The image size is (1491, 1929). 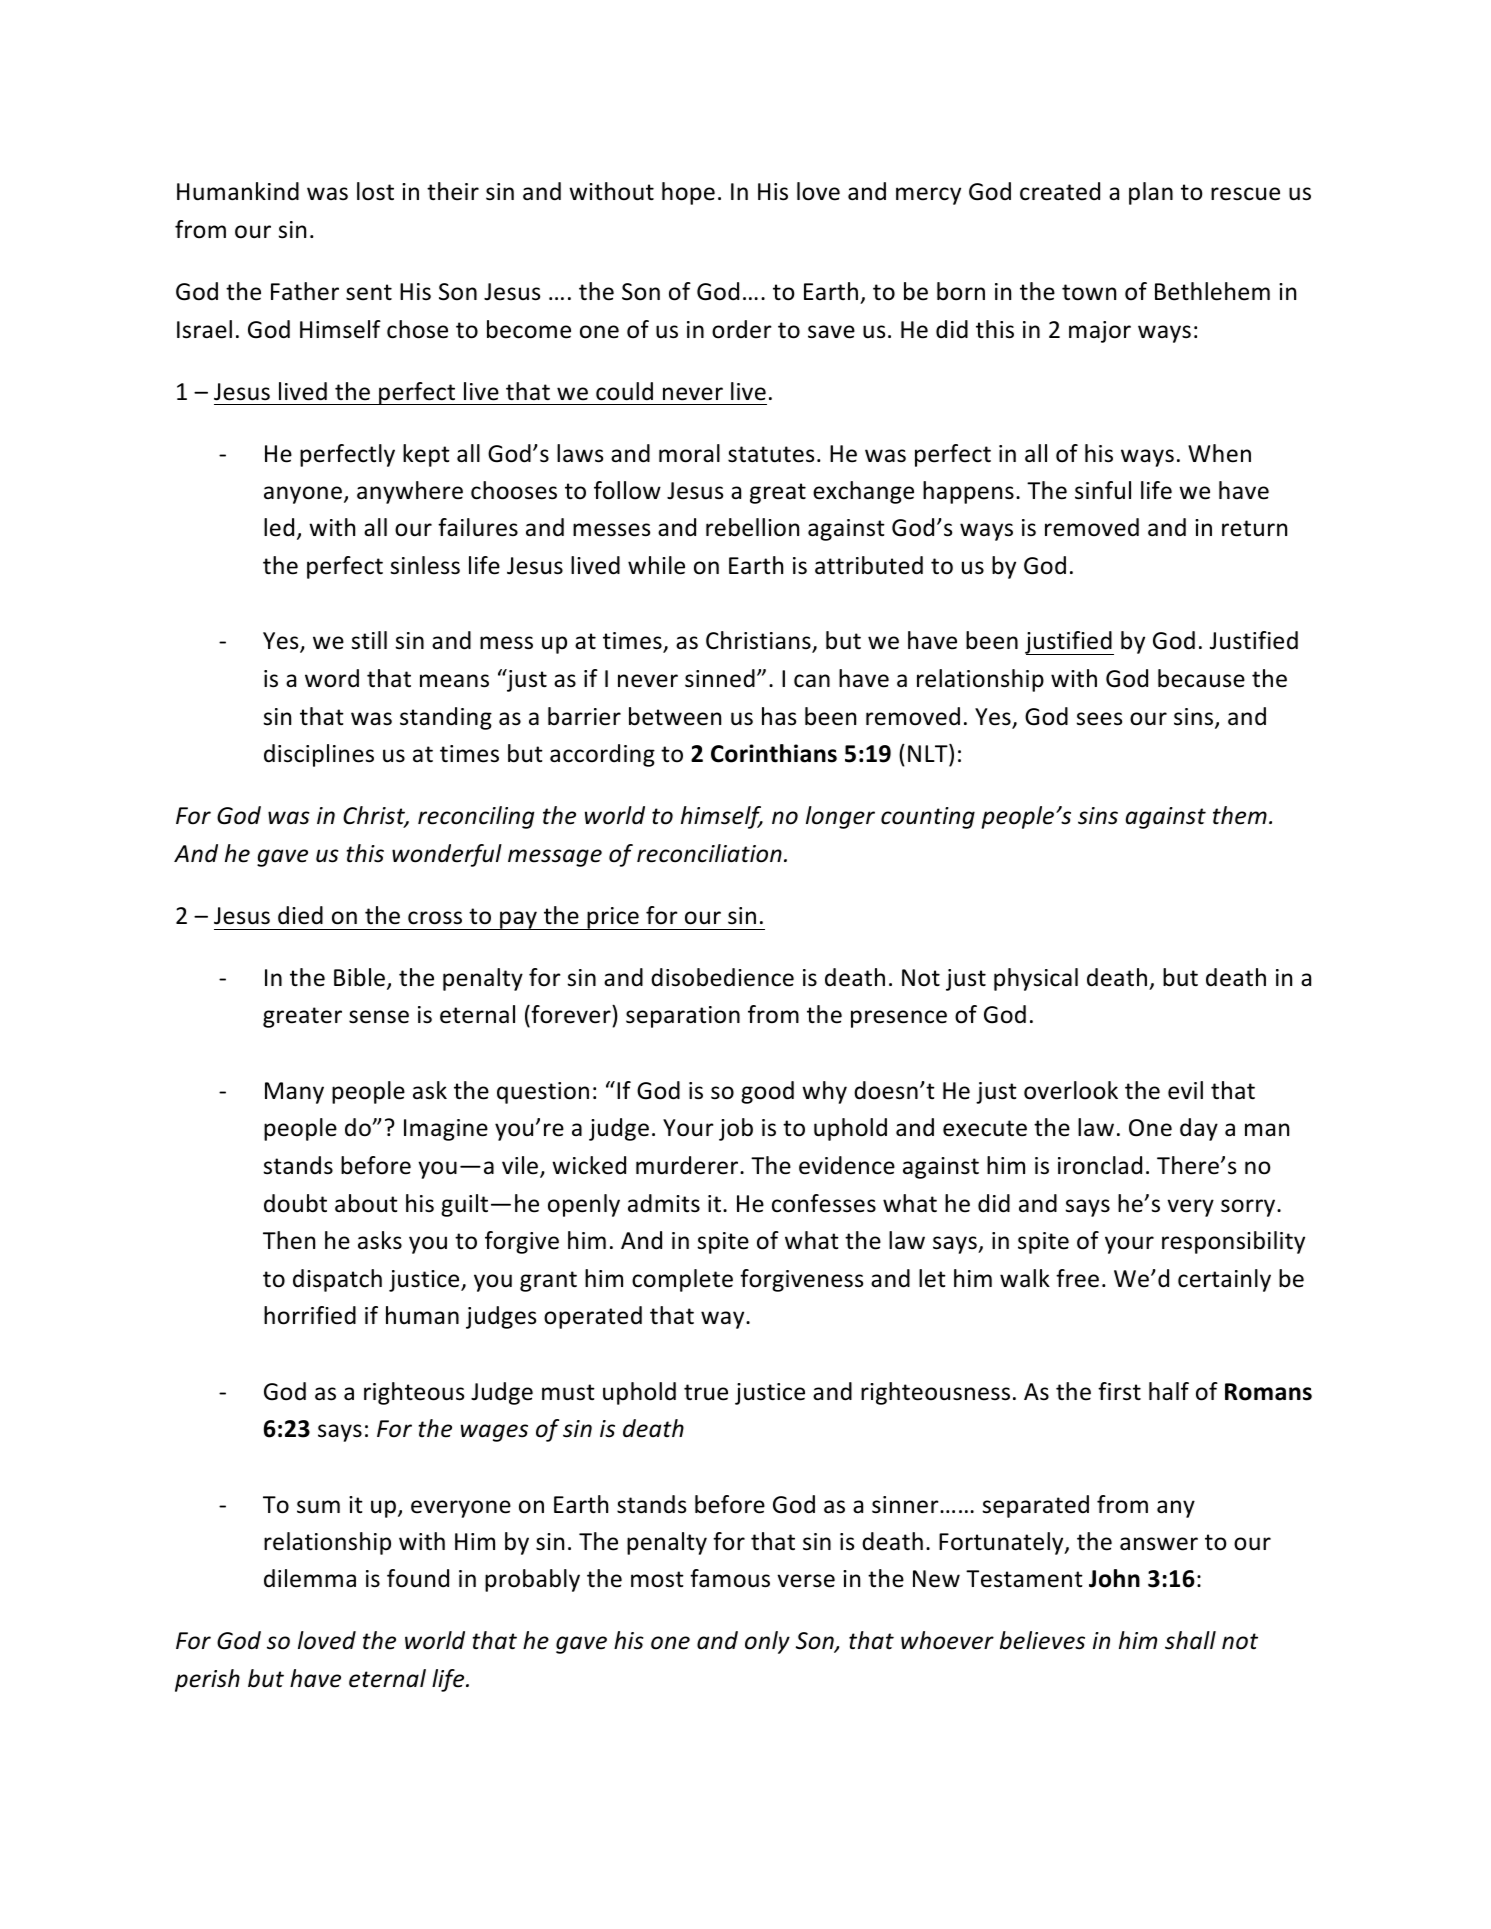 What do you see at coordinates (375, 191) in the document?
I see `lost` at bounding box center [375, 191].
